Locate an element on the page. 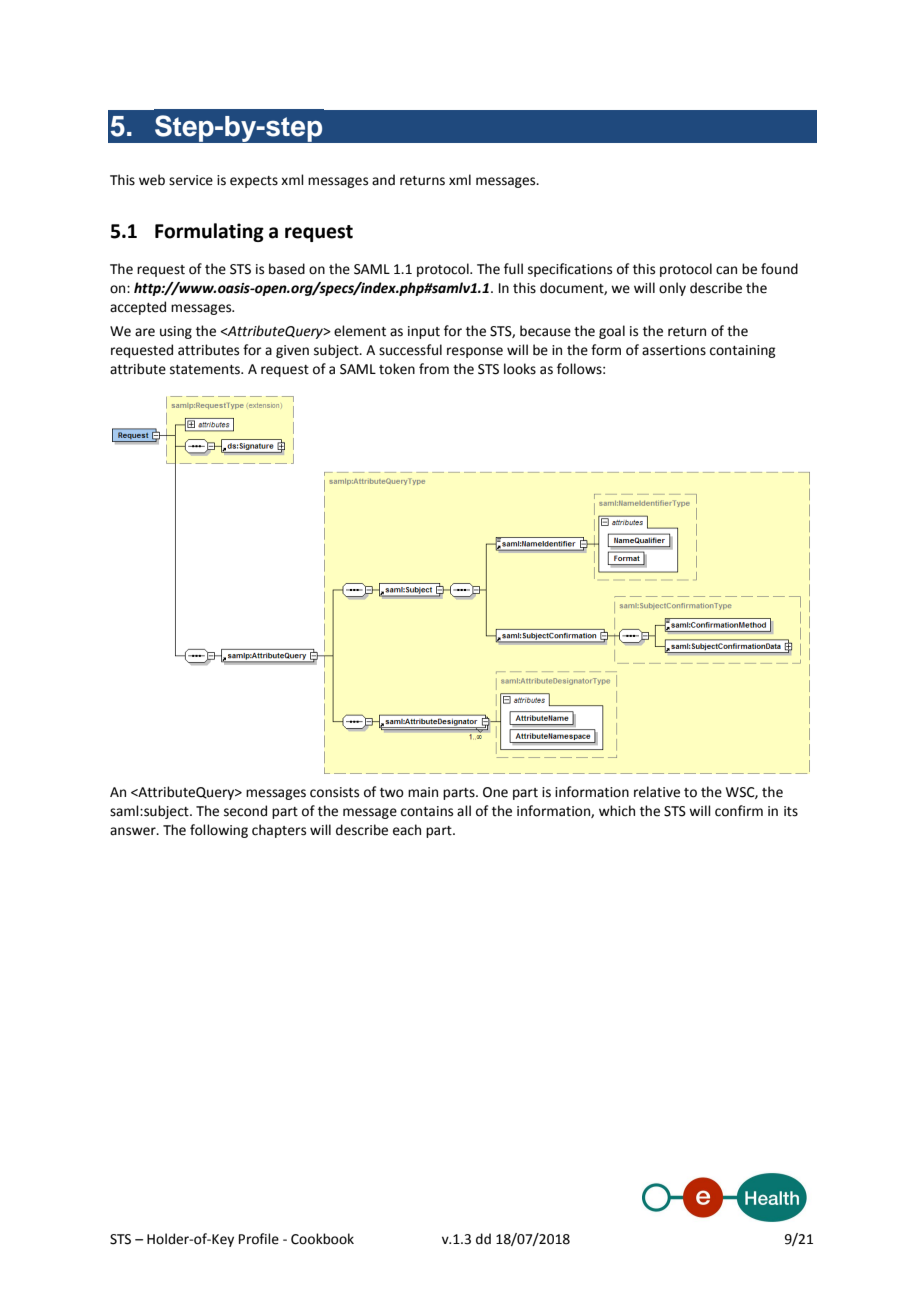 The width and height of the document is (924, 1308). following is located at coordinates (219, 831).
